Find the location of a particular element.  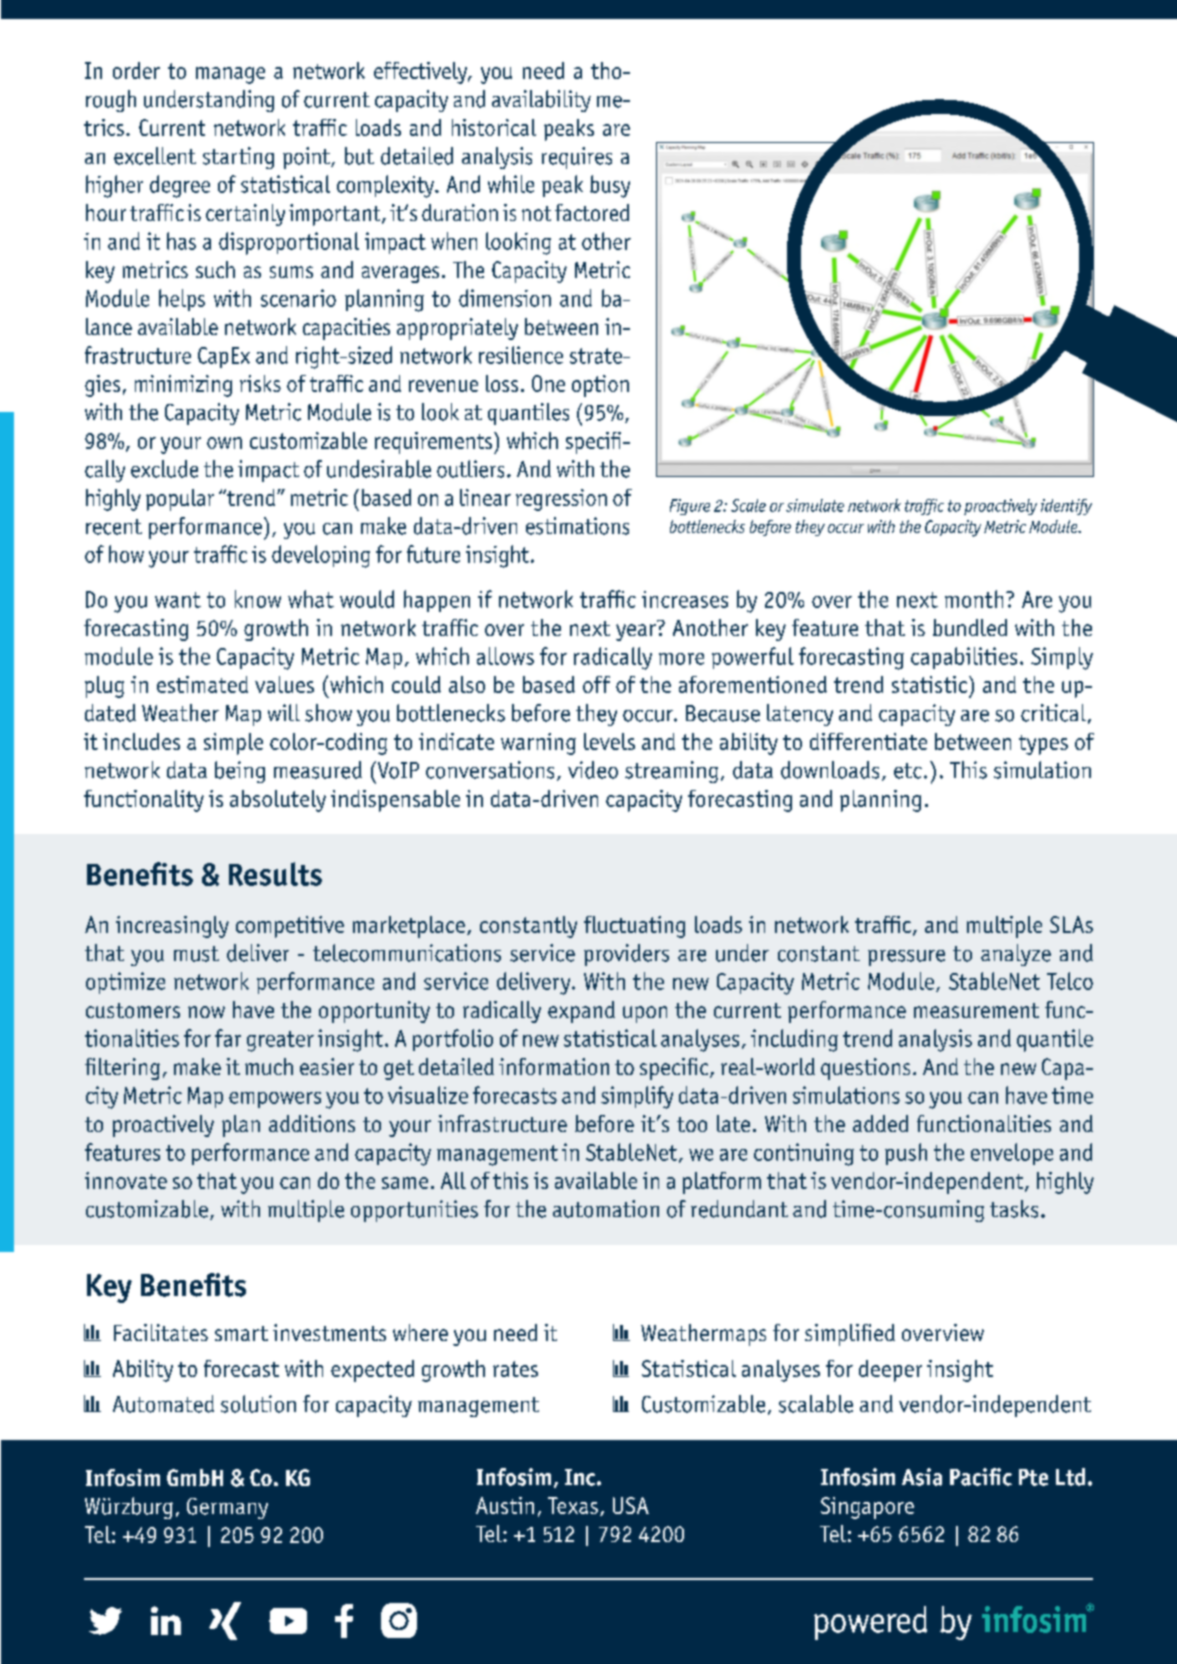

being is located at coordinates (240, 772).
